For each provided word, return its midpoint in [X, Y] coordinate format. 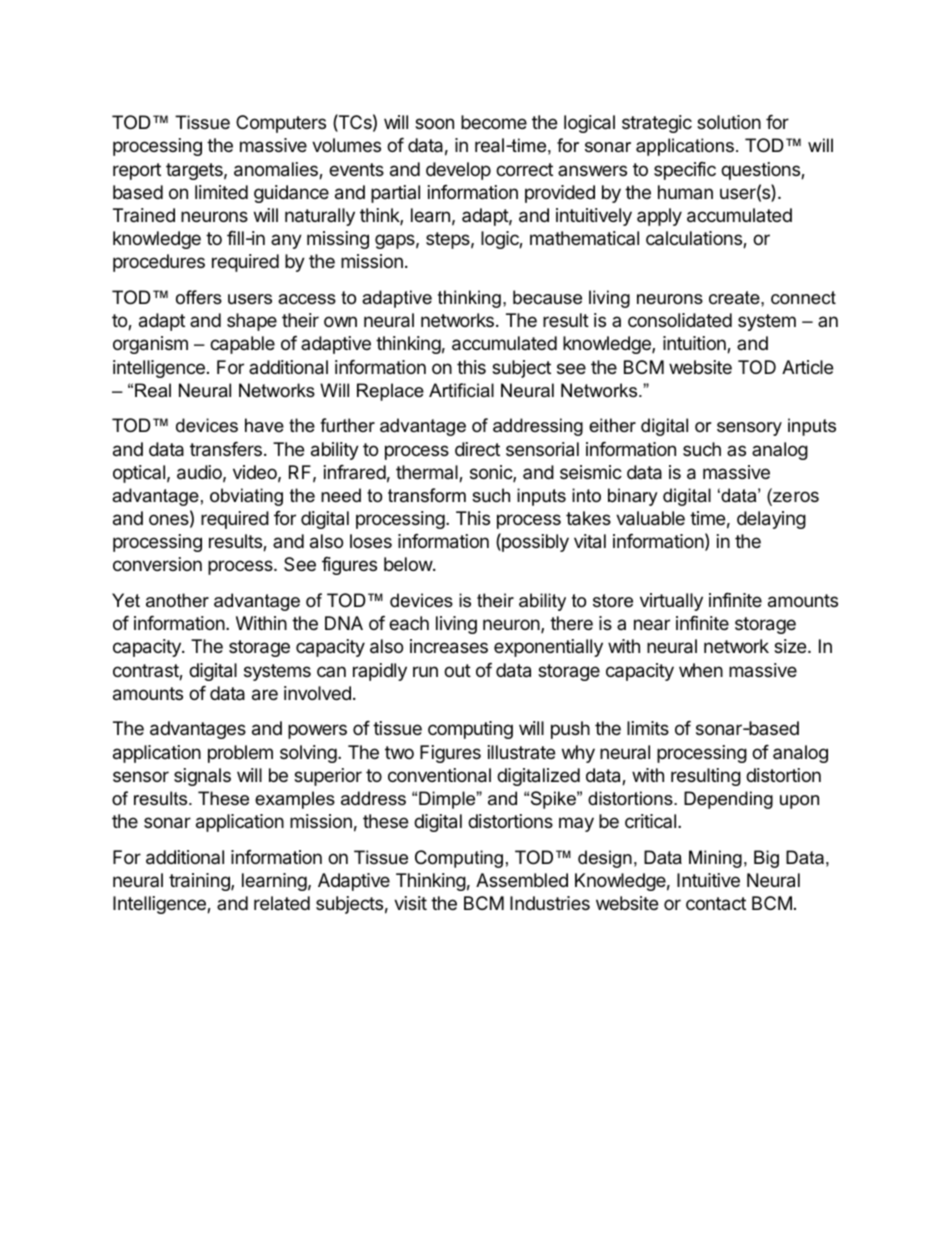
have [264, 425]
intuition [695, 344]
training [200, 882]
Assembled [522, 880]
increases [449, 646]
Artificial [461, 390]
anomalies [277, 170]
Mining [715, 859]
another [177, 600]
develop [458, 171]
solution [729, 122]
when [701, 670]
